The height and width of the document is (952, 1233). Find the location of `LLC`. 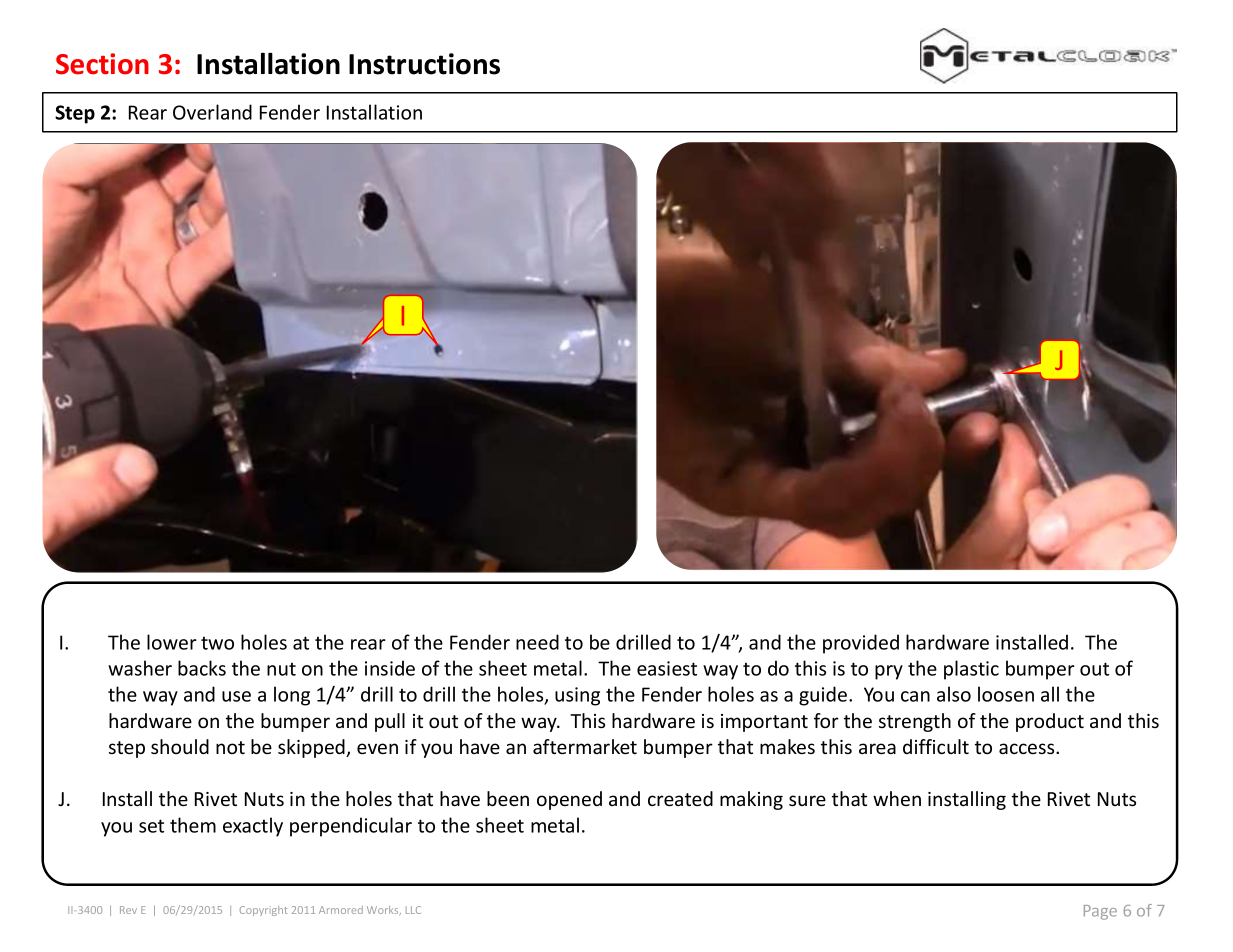

LLC is located at coordinates (413, 910).
